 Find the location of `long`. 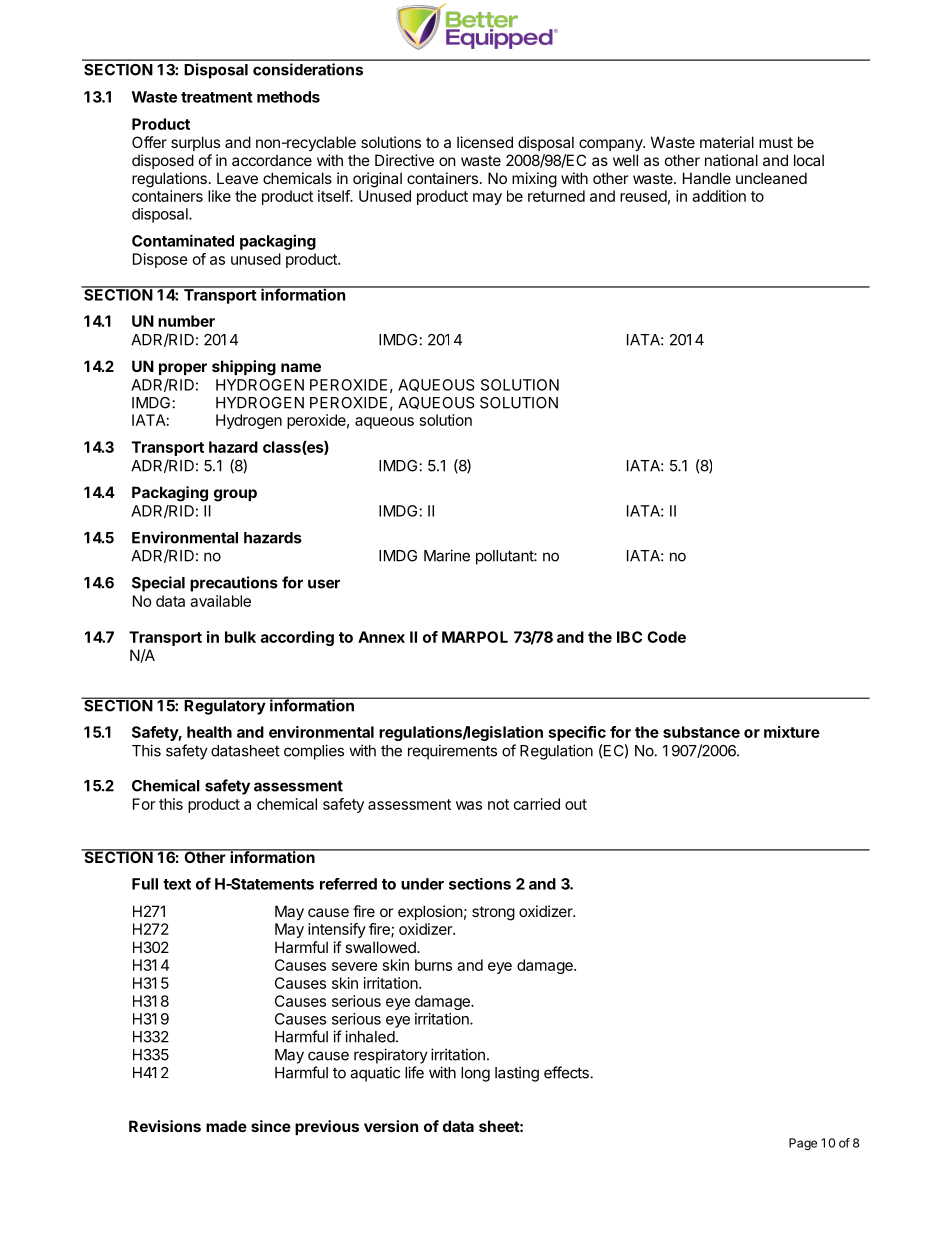

long is located at coordinates (475, 1074).
